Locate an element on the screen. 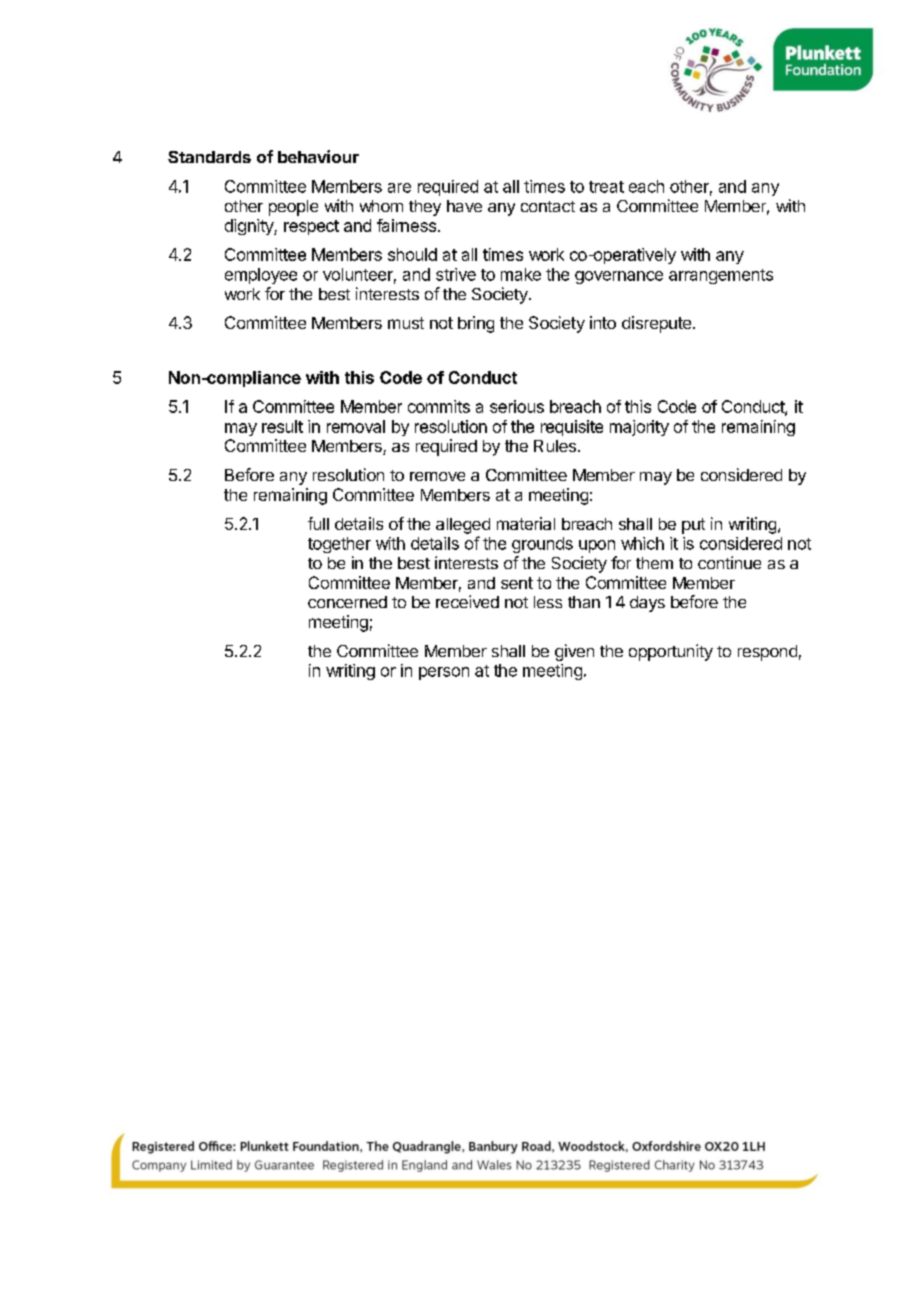 Image resolution: width=924 pixels, height=1308 pixels. majority is located at coordinates (639, 428).
